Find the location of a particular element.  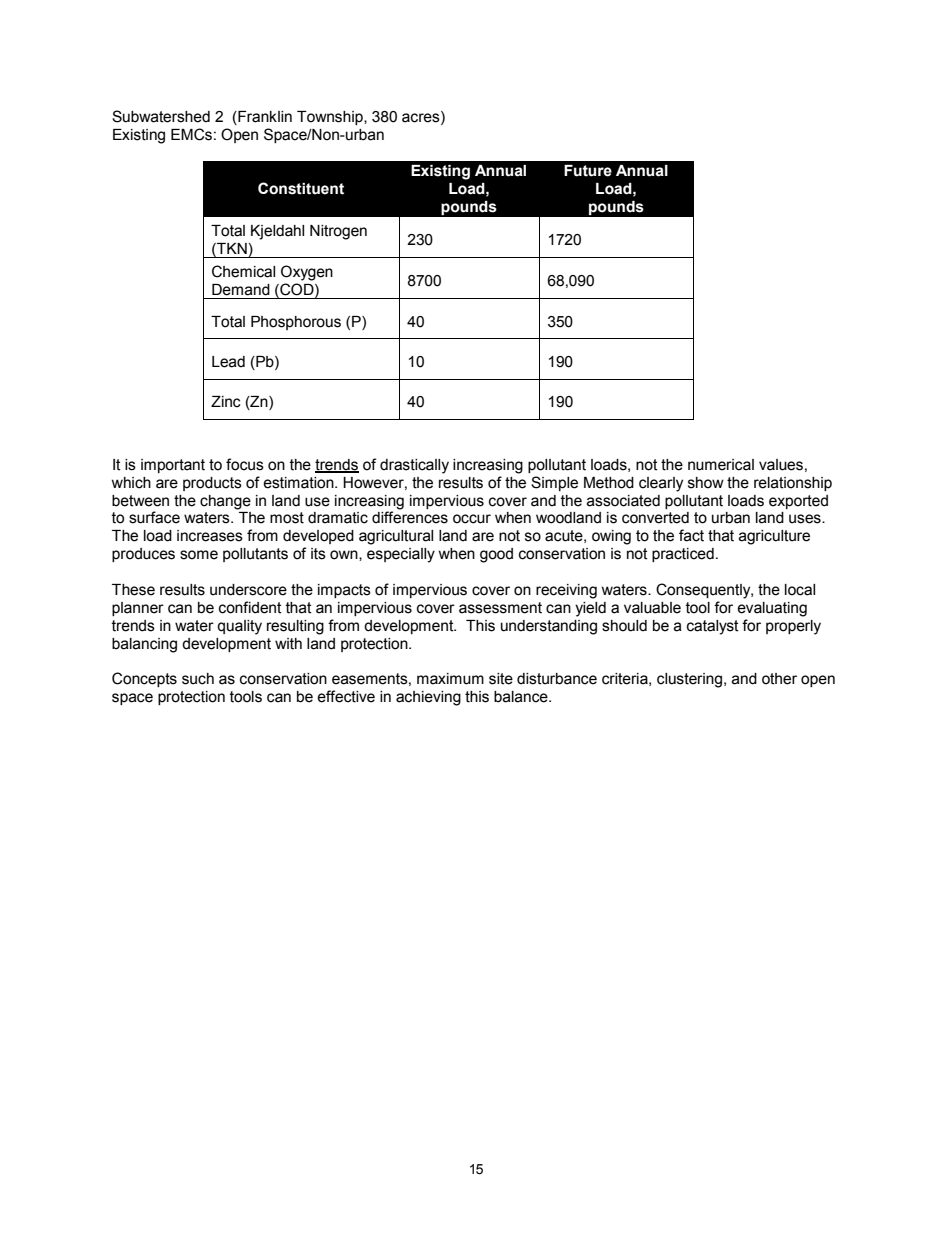

such is located at coordinates (198, 679).
